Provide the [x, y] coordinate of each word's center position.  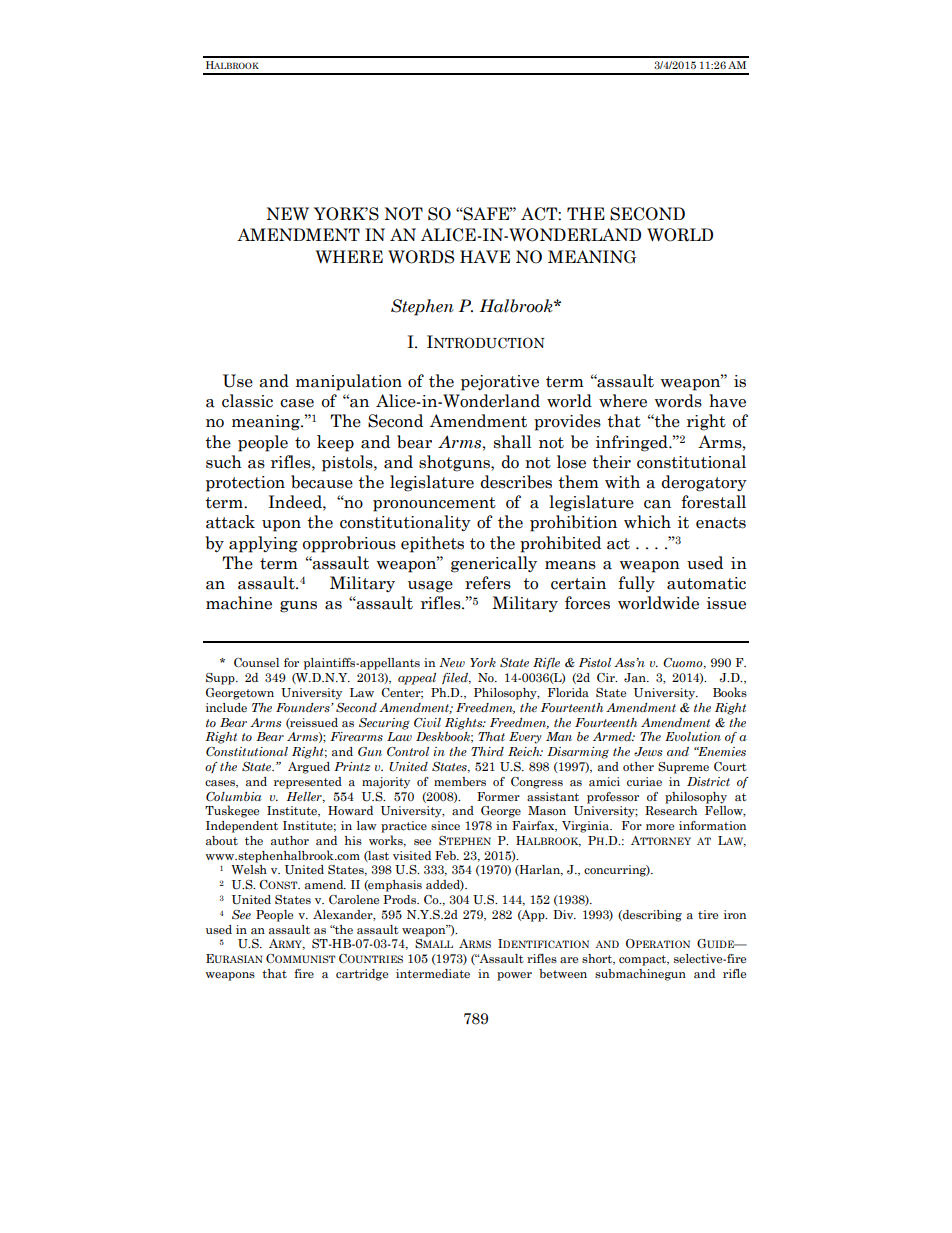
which [647, 522]
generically [494, 564]
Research [671, 811]
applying [263, 544]
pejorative [500, 383]
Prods [400, 899]
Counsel [256, 663]
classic [247, 401]
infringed [633, 443]
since [445, 825]
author [290, 841]
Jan [636, 678]
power [514, 976]
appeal [417, 679]
